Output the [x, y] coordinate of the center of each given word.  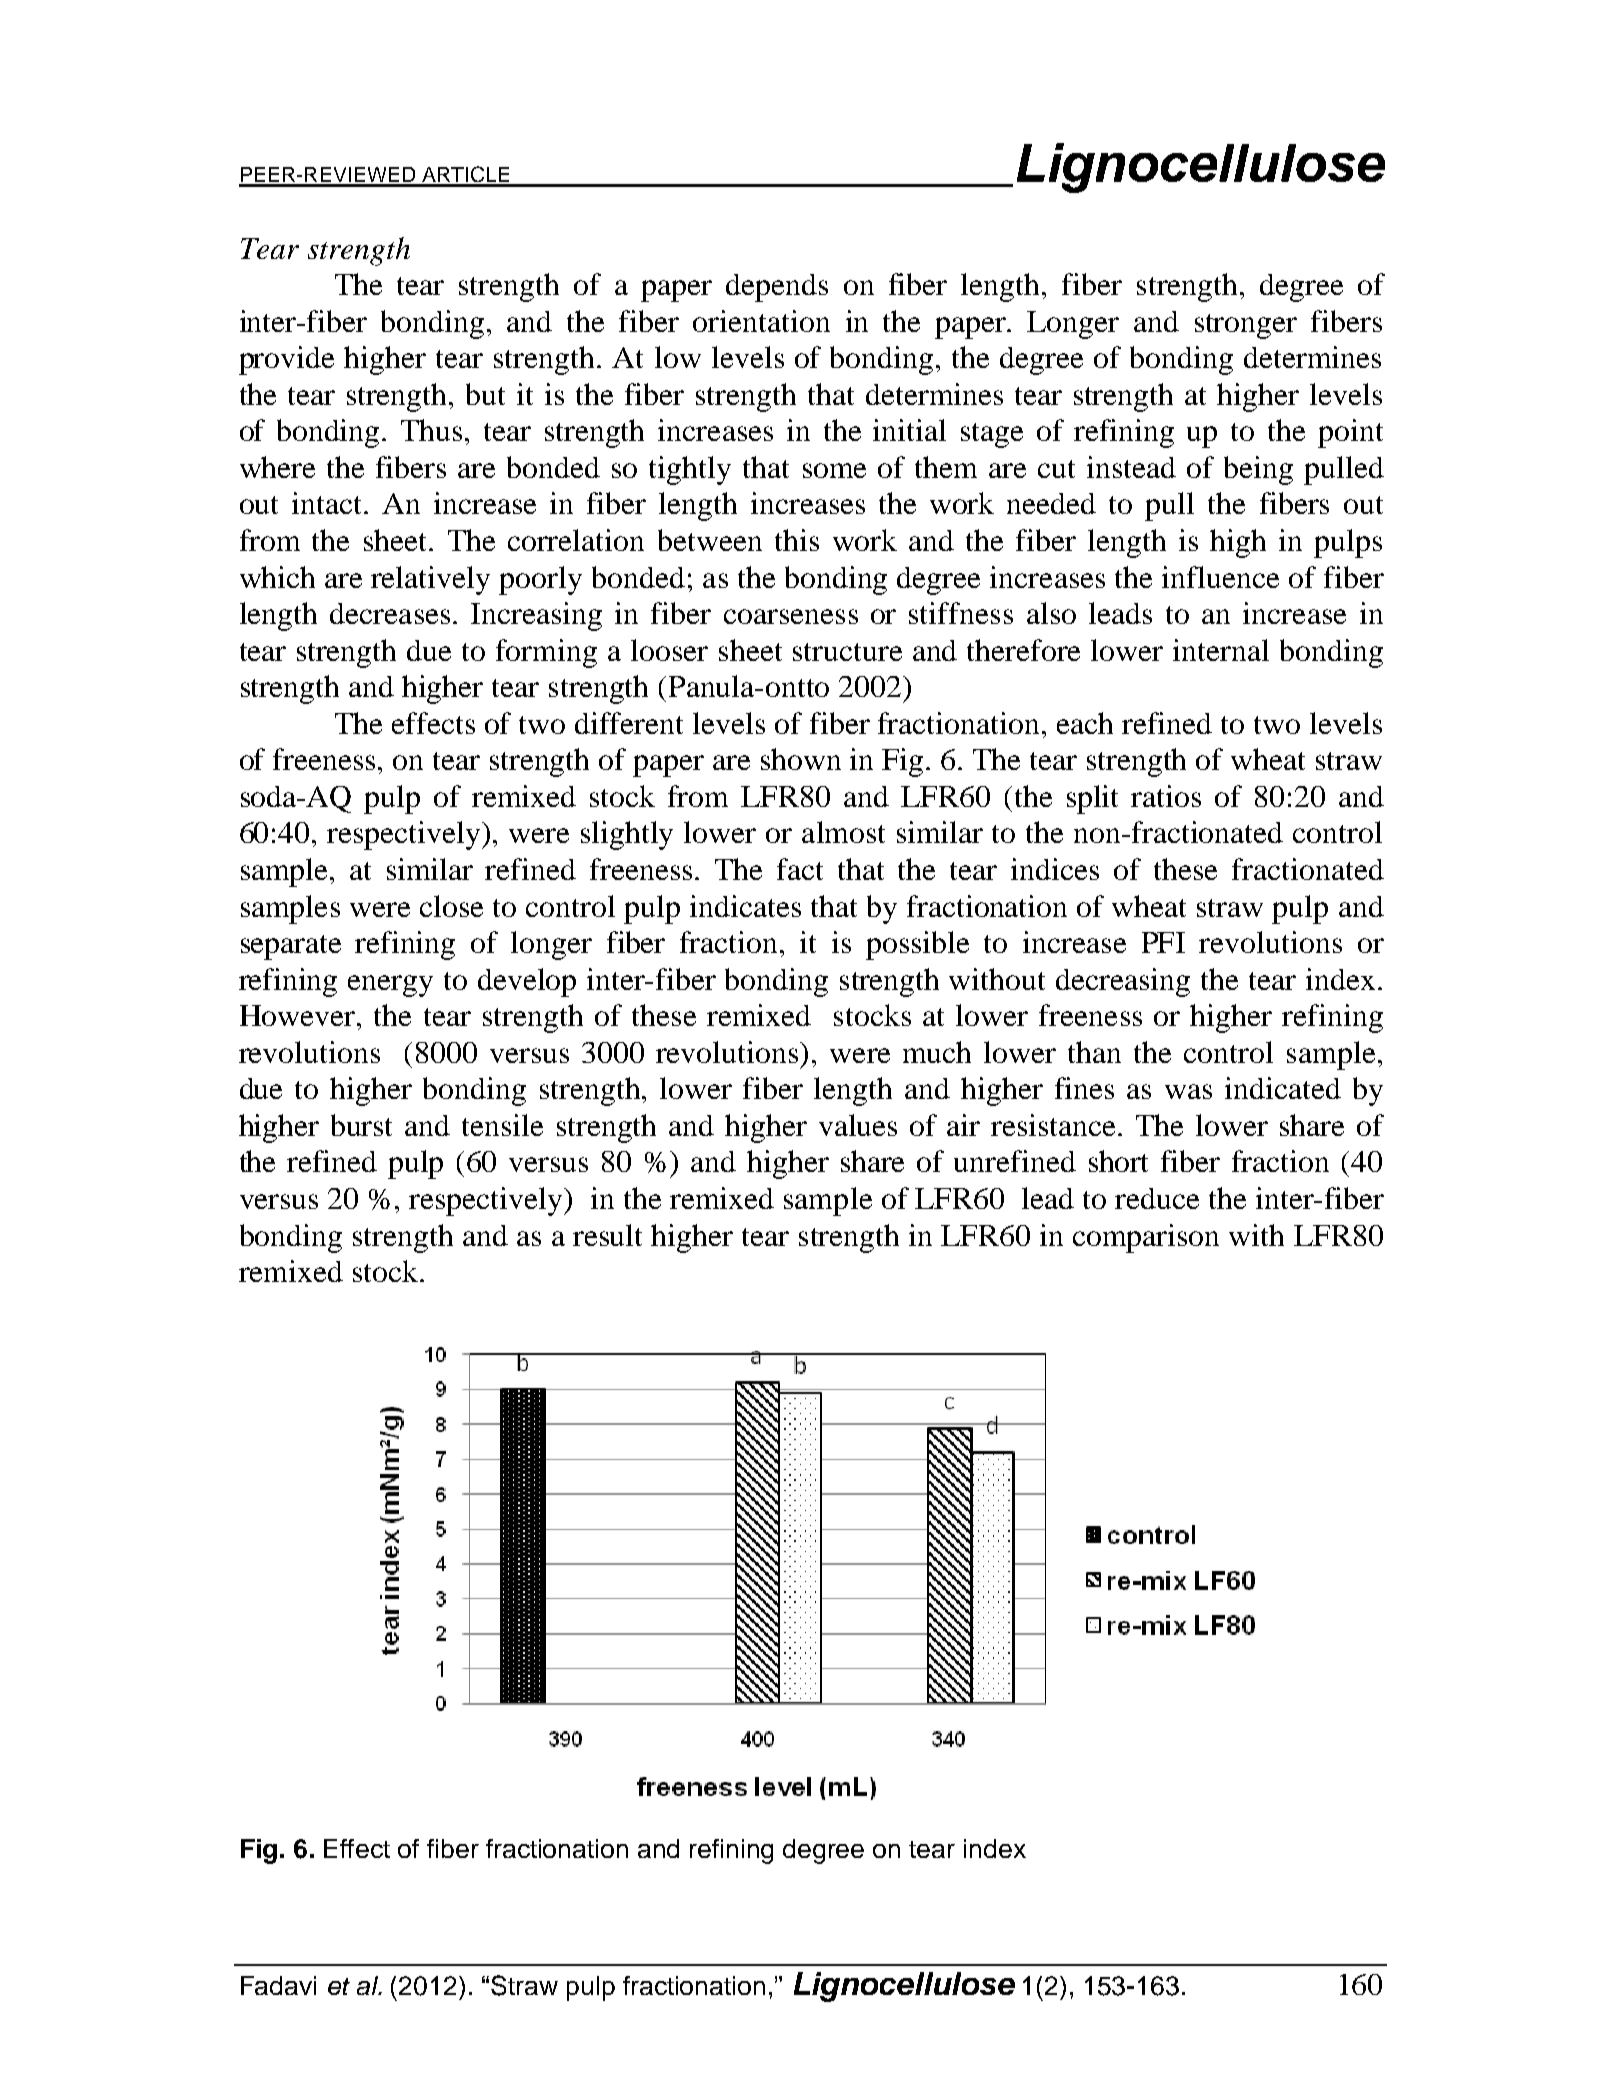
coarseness [791, 616]
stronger [1246, 326]
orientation [761, 321]
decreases [390, 613]
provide [286, 360]
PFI [1163, 942]
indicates [745, 906]
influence [1220, 577]
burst [361, 1125]
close [451, 906]
